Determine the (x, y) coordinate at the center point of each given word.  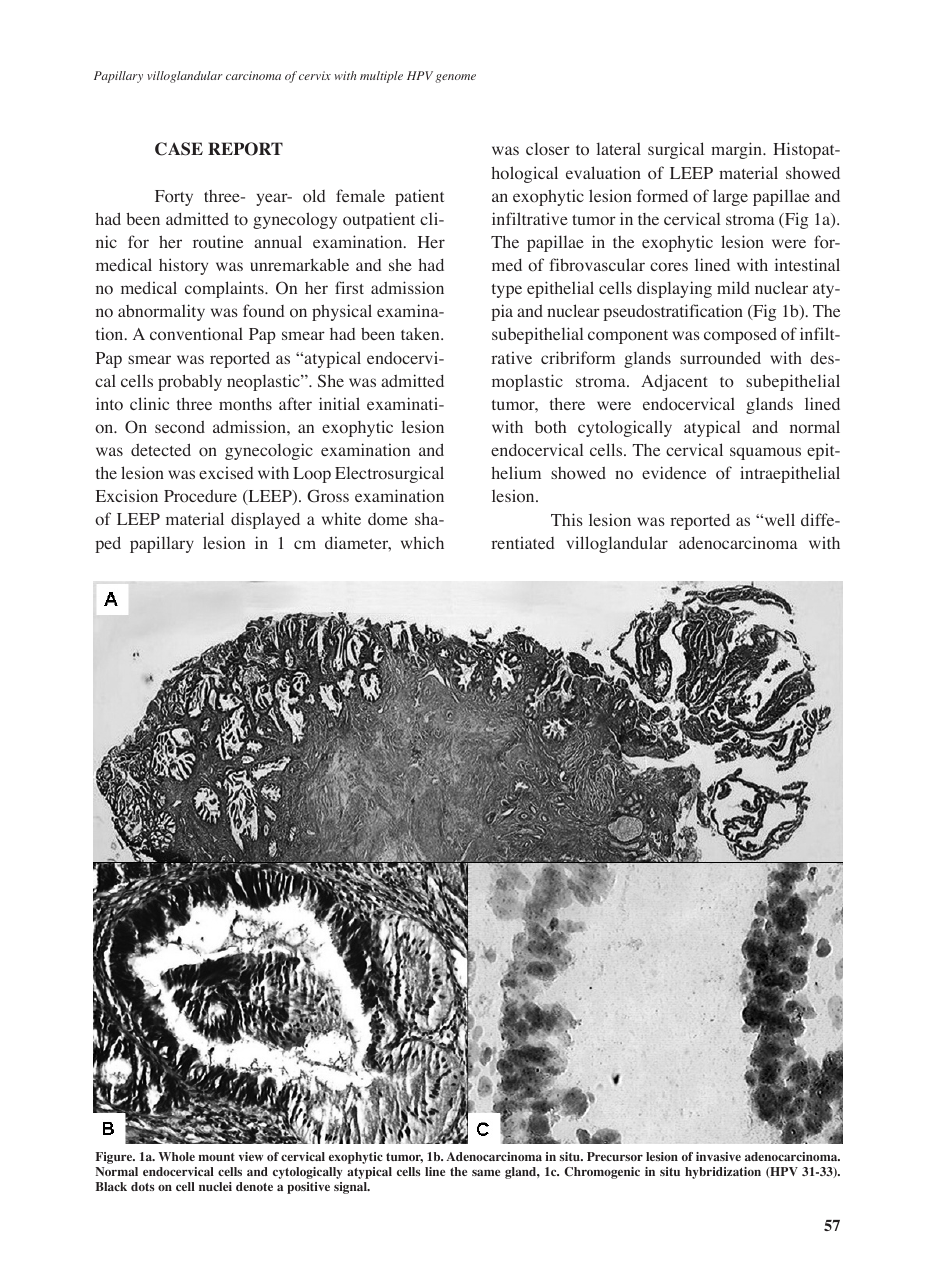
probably (190, 382)
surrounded (720, 358)
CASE (179, 149)
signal (351, 1188)
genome (455, 78)
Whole (177, 1156)
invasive (718, 1156)
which (422, 542)
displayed (265, 520)
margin (738, 150)
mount (216, 1157)
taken (421, 334)
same (486, 1173)
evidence (674, 472)
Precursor (615, 1156)
